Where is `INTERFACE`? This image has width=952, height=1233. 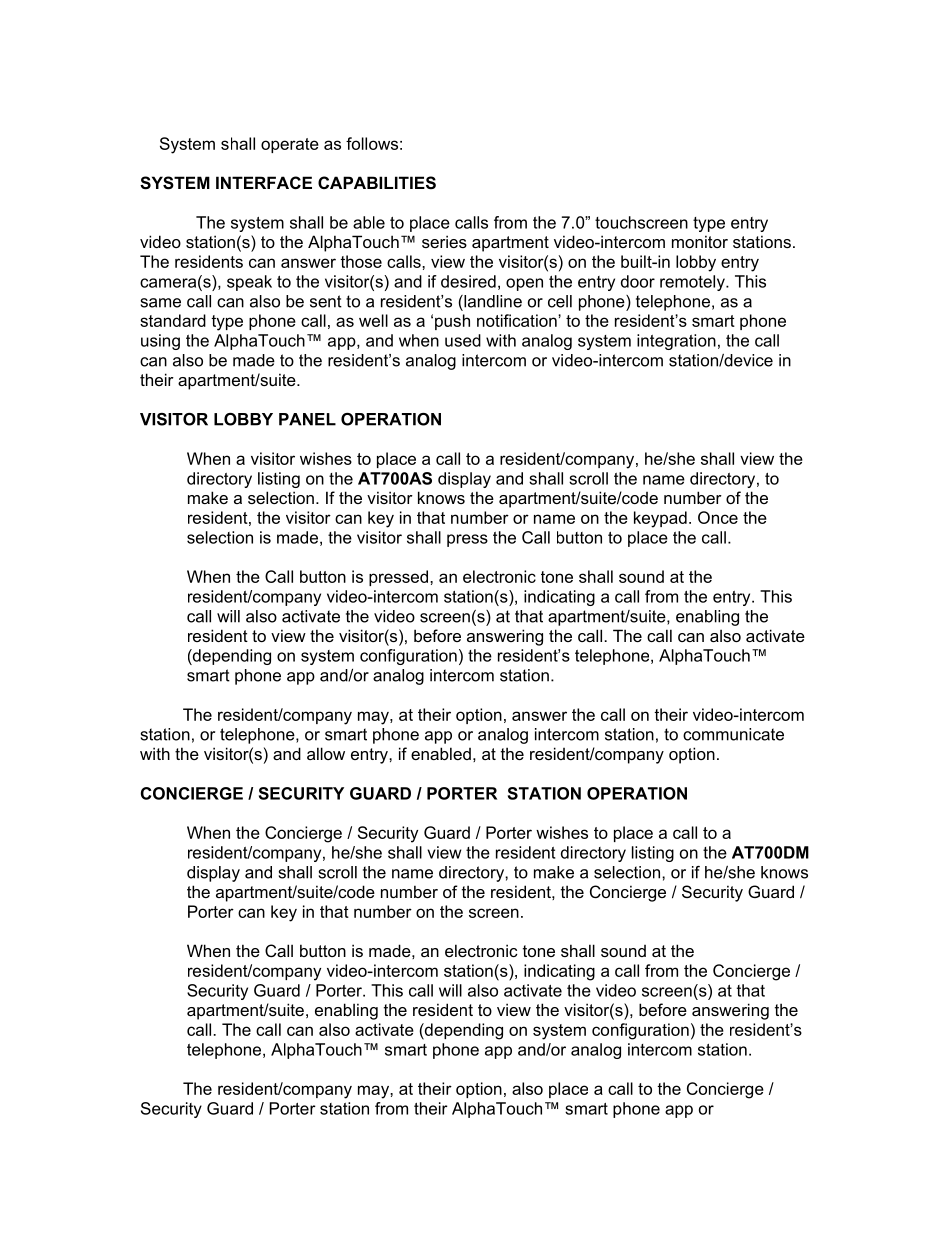
INTERFACE is located at coordinates (264, 182).
